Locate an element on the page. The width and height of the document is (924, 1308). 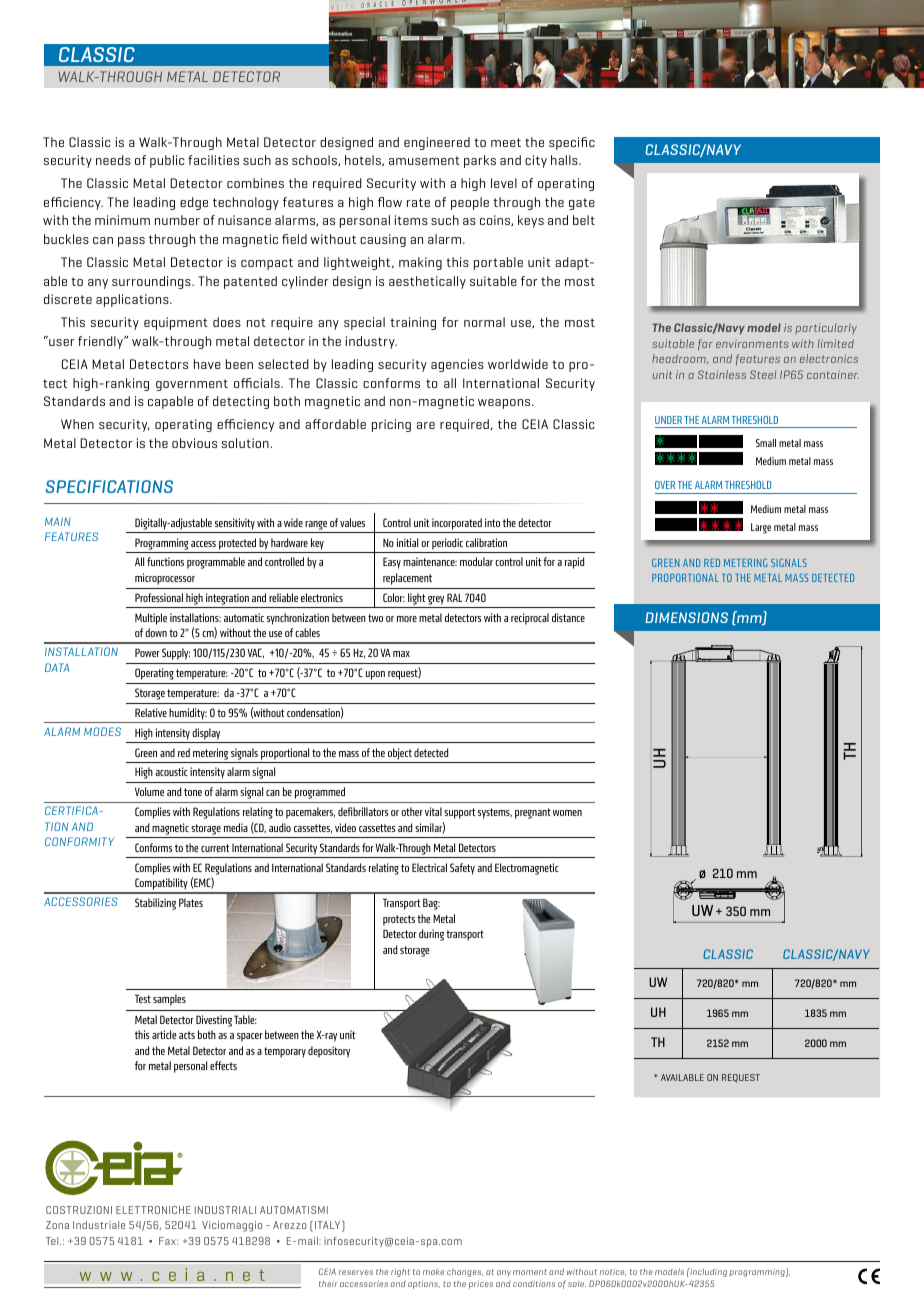
obvious is located at coordinates (194, 443).
